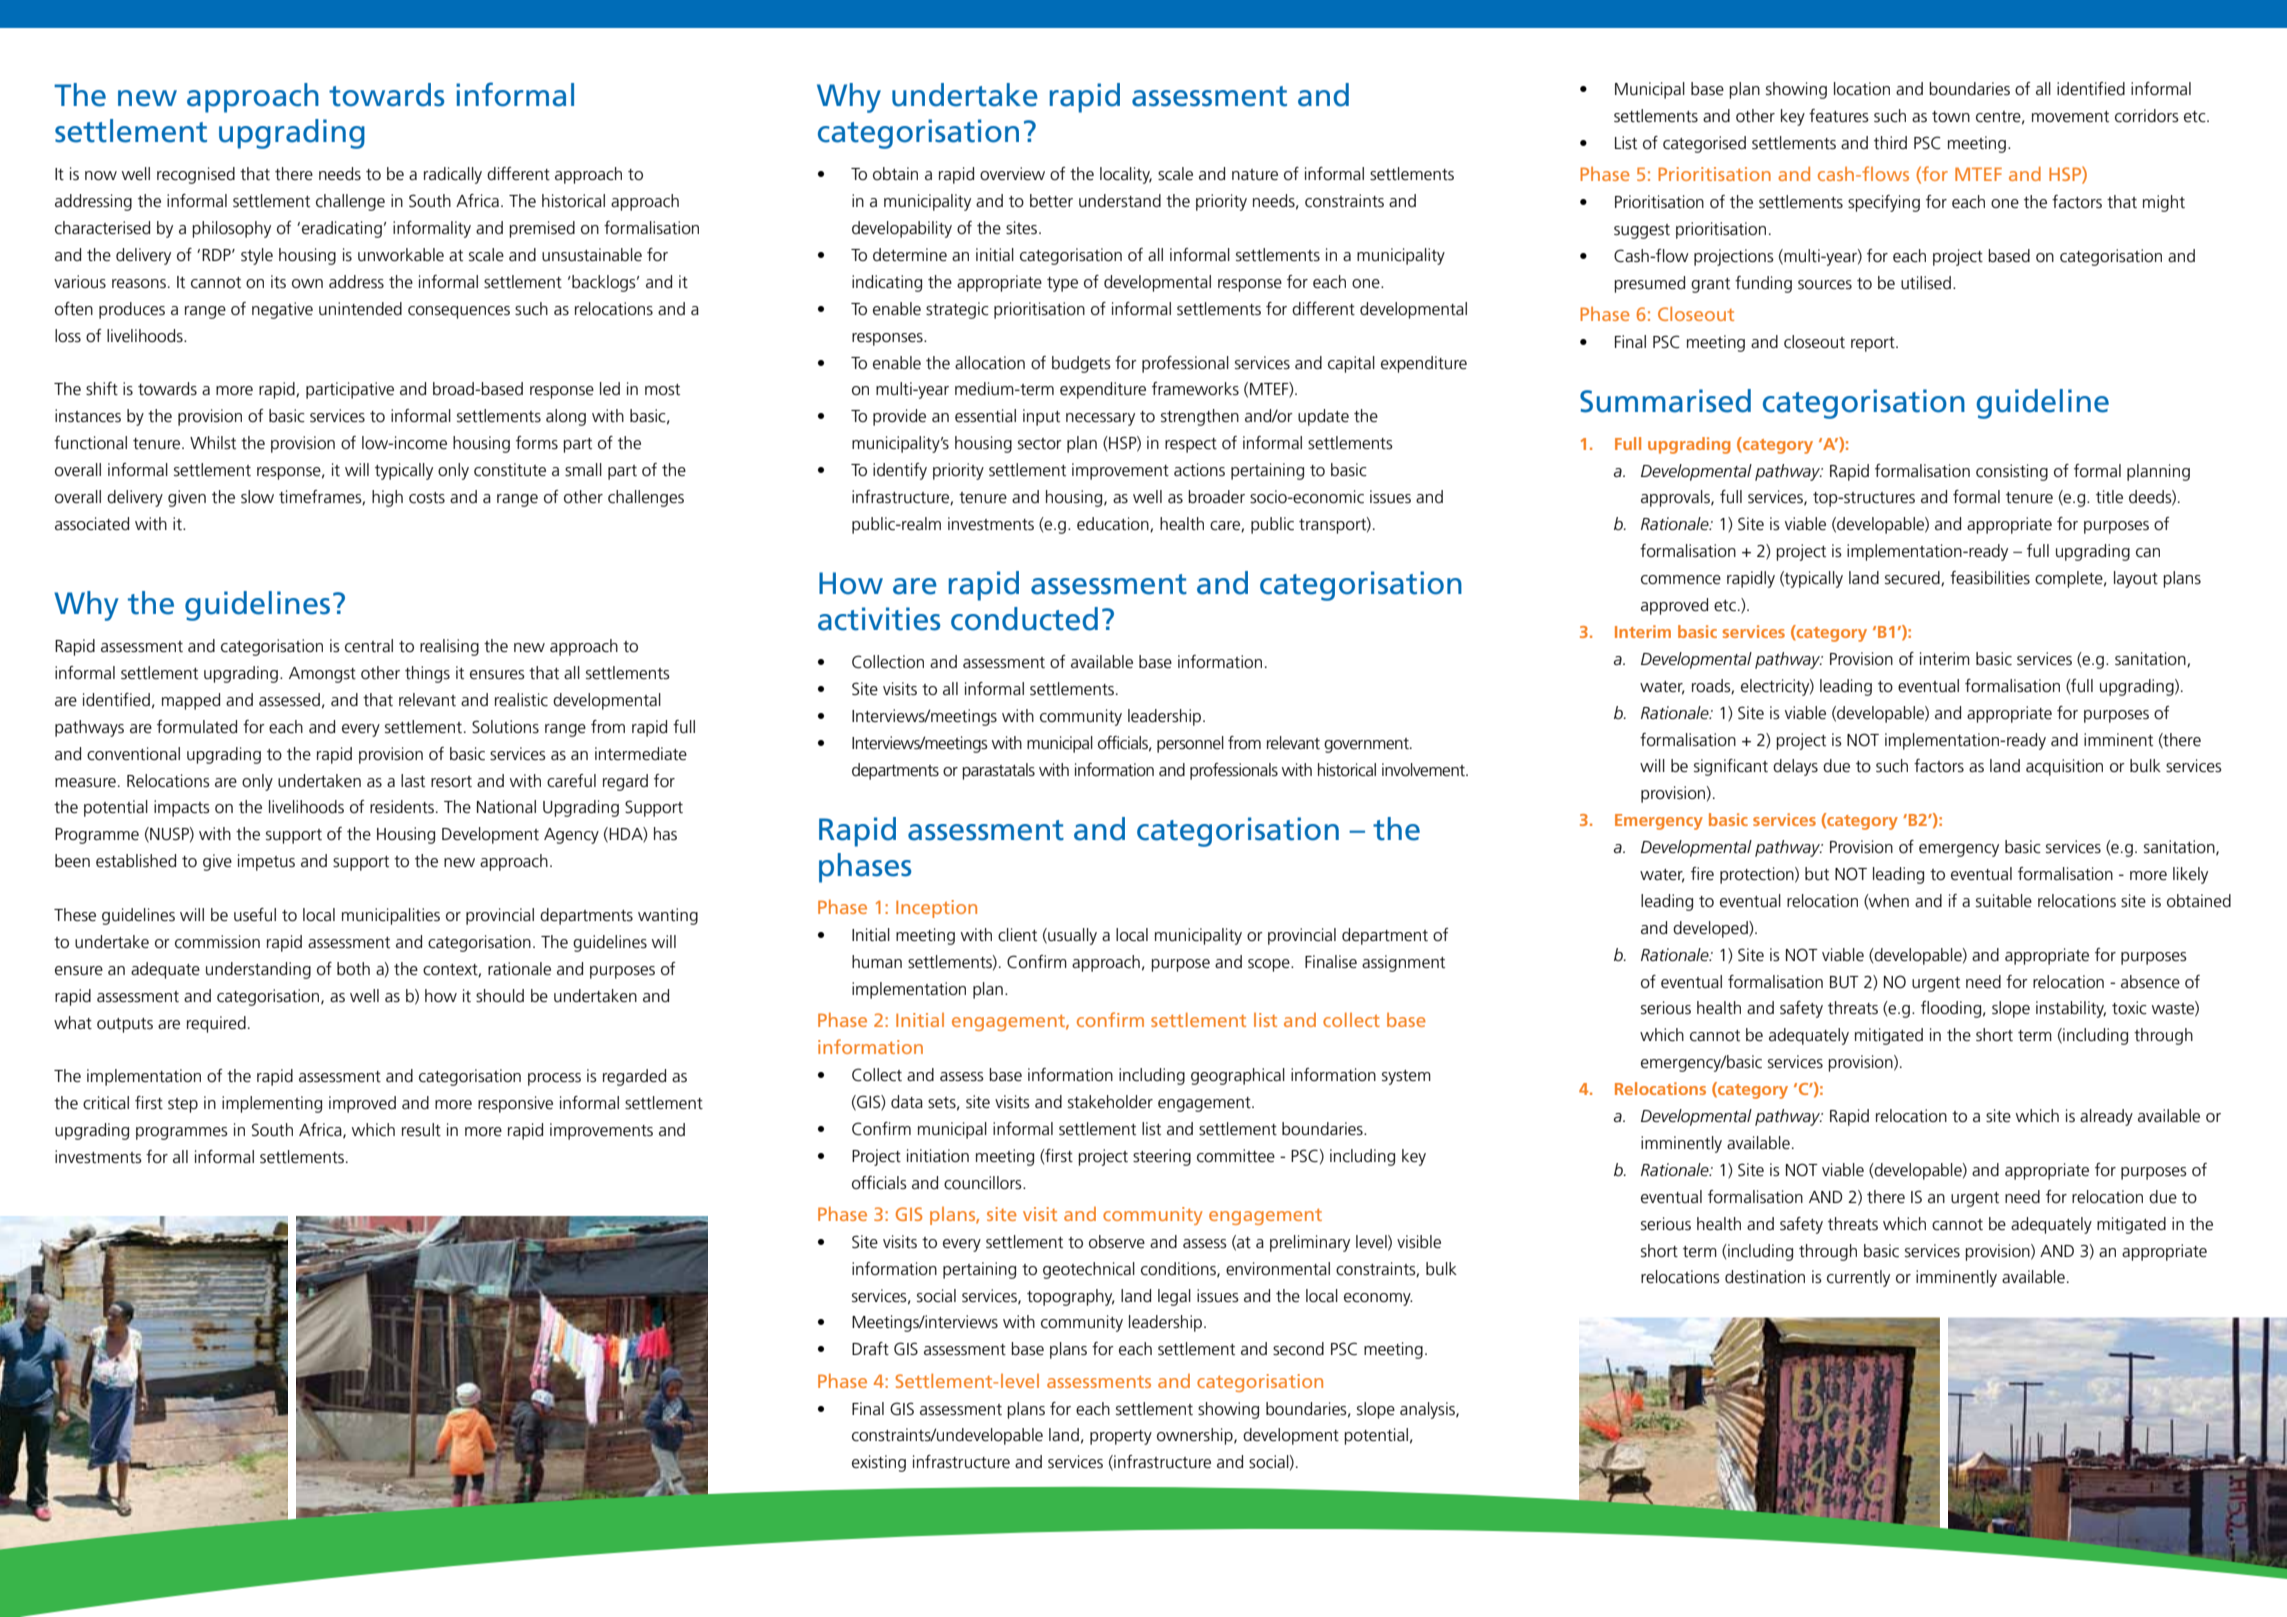 The image size is (2287, 1617). I want to click on necessary, so click(1100, 419).
